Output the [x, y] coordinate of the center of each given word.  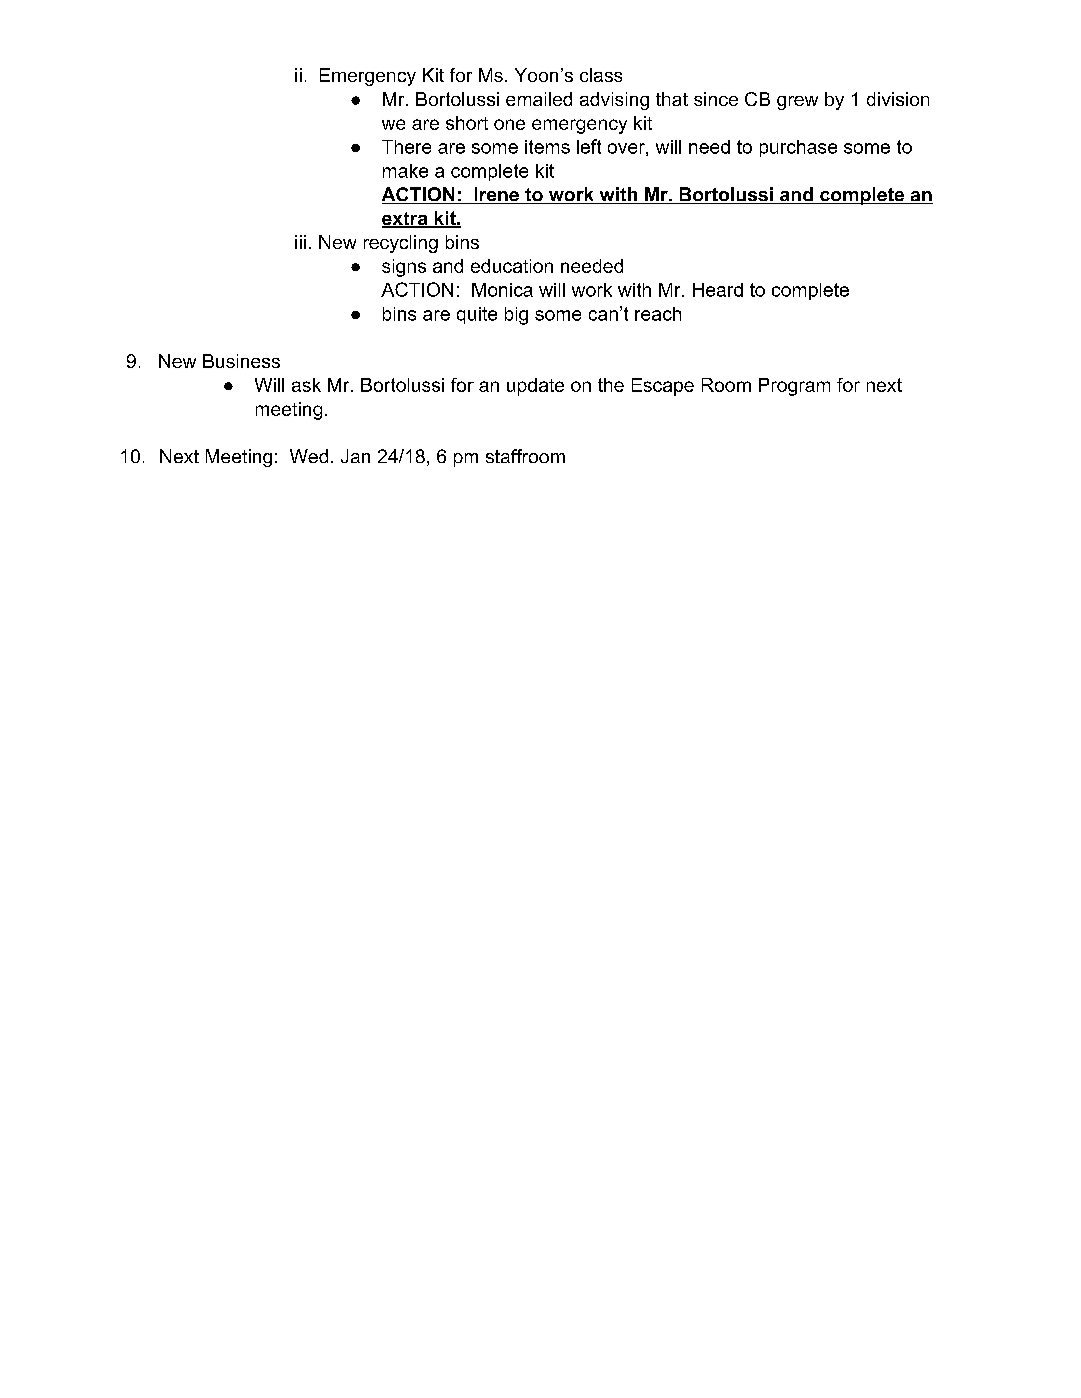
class [601, 75]
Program [794, 387]
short [467, 123]
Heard [718, 290]
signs [404, 268]
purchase [798, 148]
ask [306, 385]
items [547, 147]
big [516, 316]
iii [300, 242]
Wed [309, 456]
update [535, 387]
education [512, 266]
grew [797, 103]
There [406, 147]
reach [658, 314]
